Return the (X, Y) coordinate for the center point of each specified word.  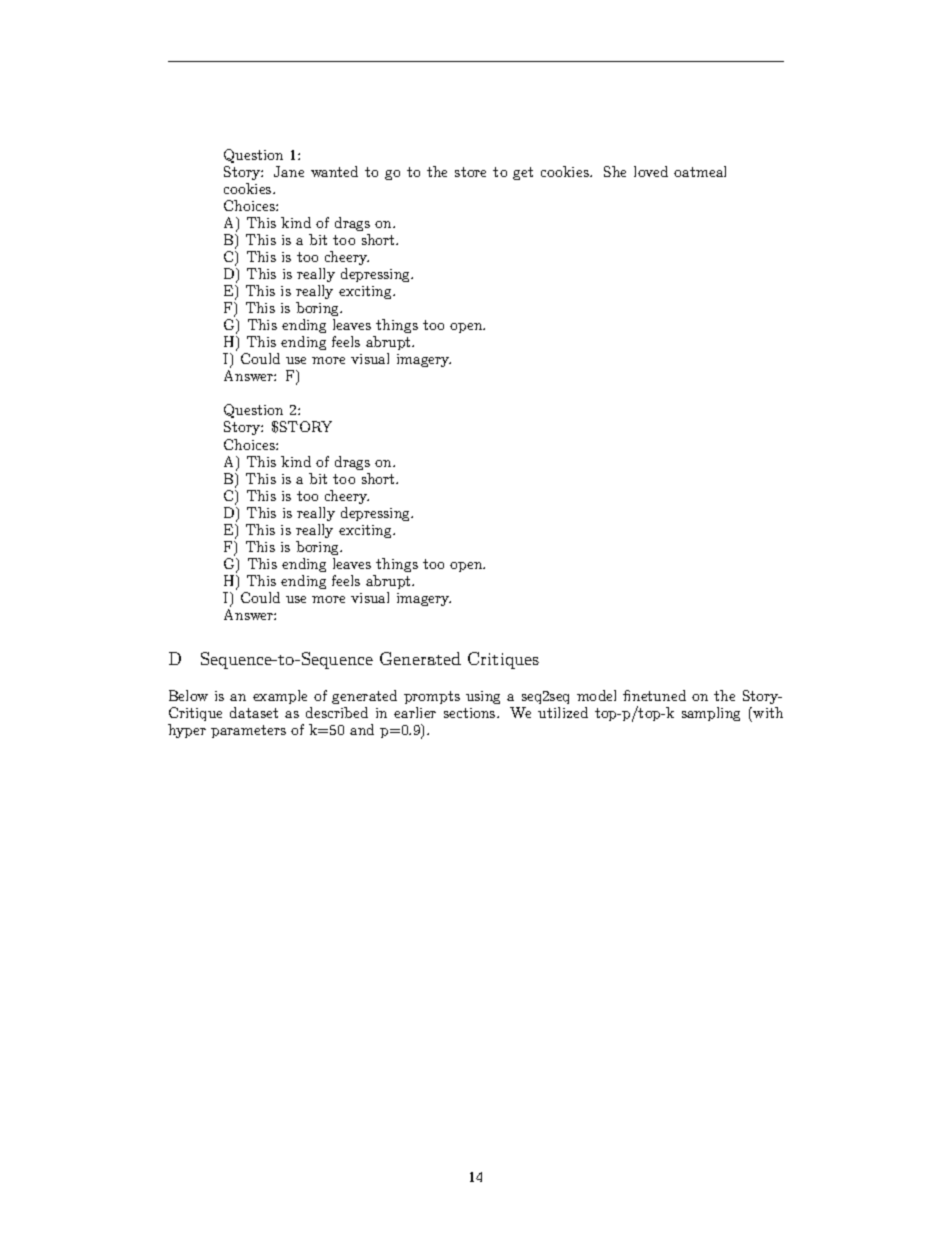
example (280, 697)
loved (651, 171)
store (470, 172)
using (483, 697)
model (596, 695)
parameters (248, 731)
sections (471, 713)
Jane (289, 171)
